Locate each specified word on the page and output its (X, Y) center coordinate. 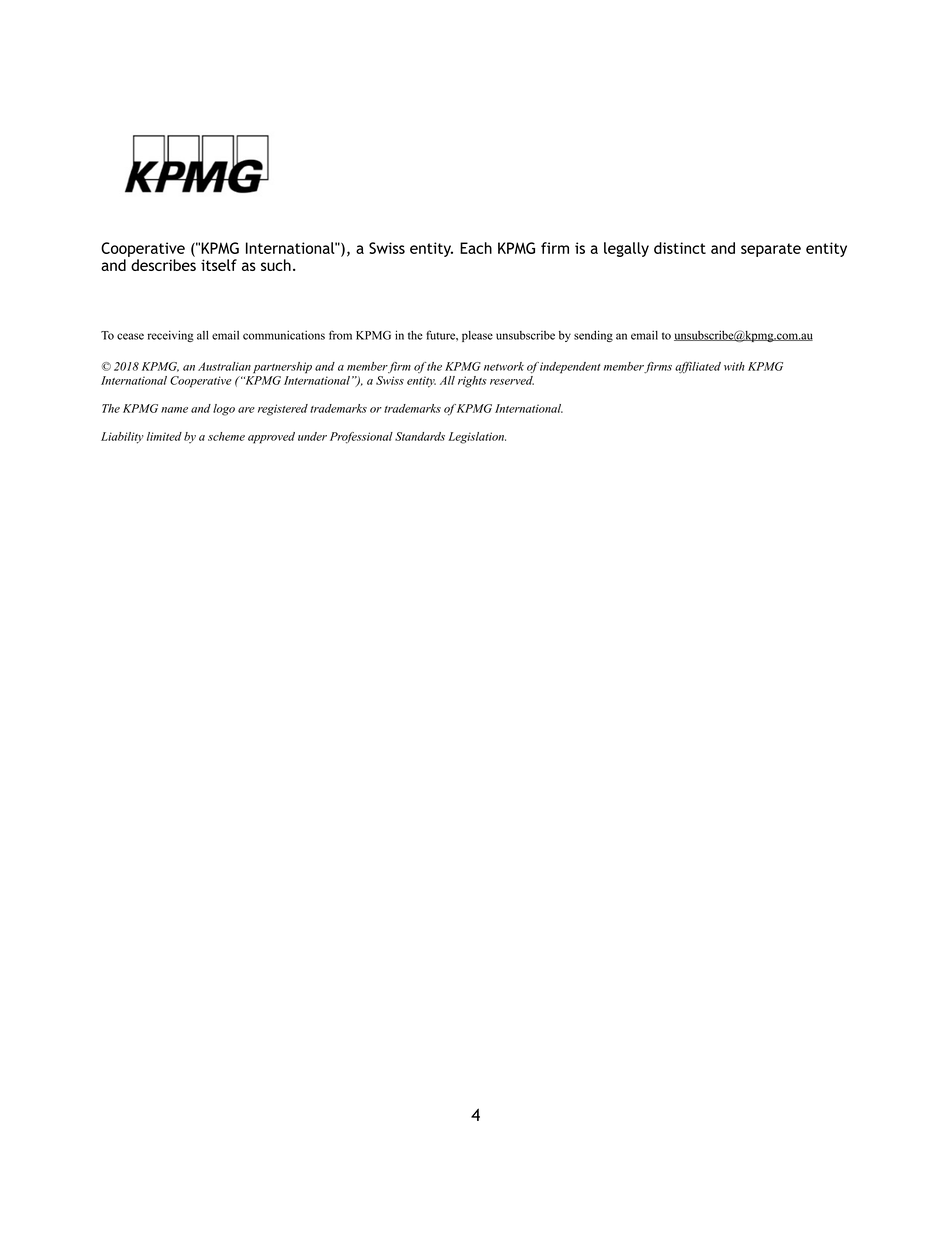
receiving (171, 336)
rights (472, 382)
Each (476, 248)
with (734, 366)
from (340, 335)
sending (593, 336)
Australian (224, 366)
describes (163, 265)
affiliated (698, 367)
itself (219, 265)
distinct (680, 248)
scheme (226, 436)
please (477, 336)
